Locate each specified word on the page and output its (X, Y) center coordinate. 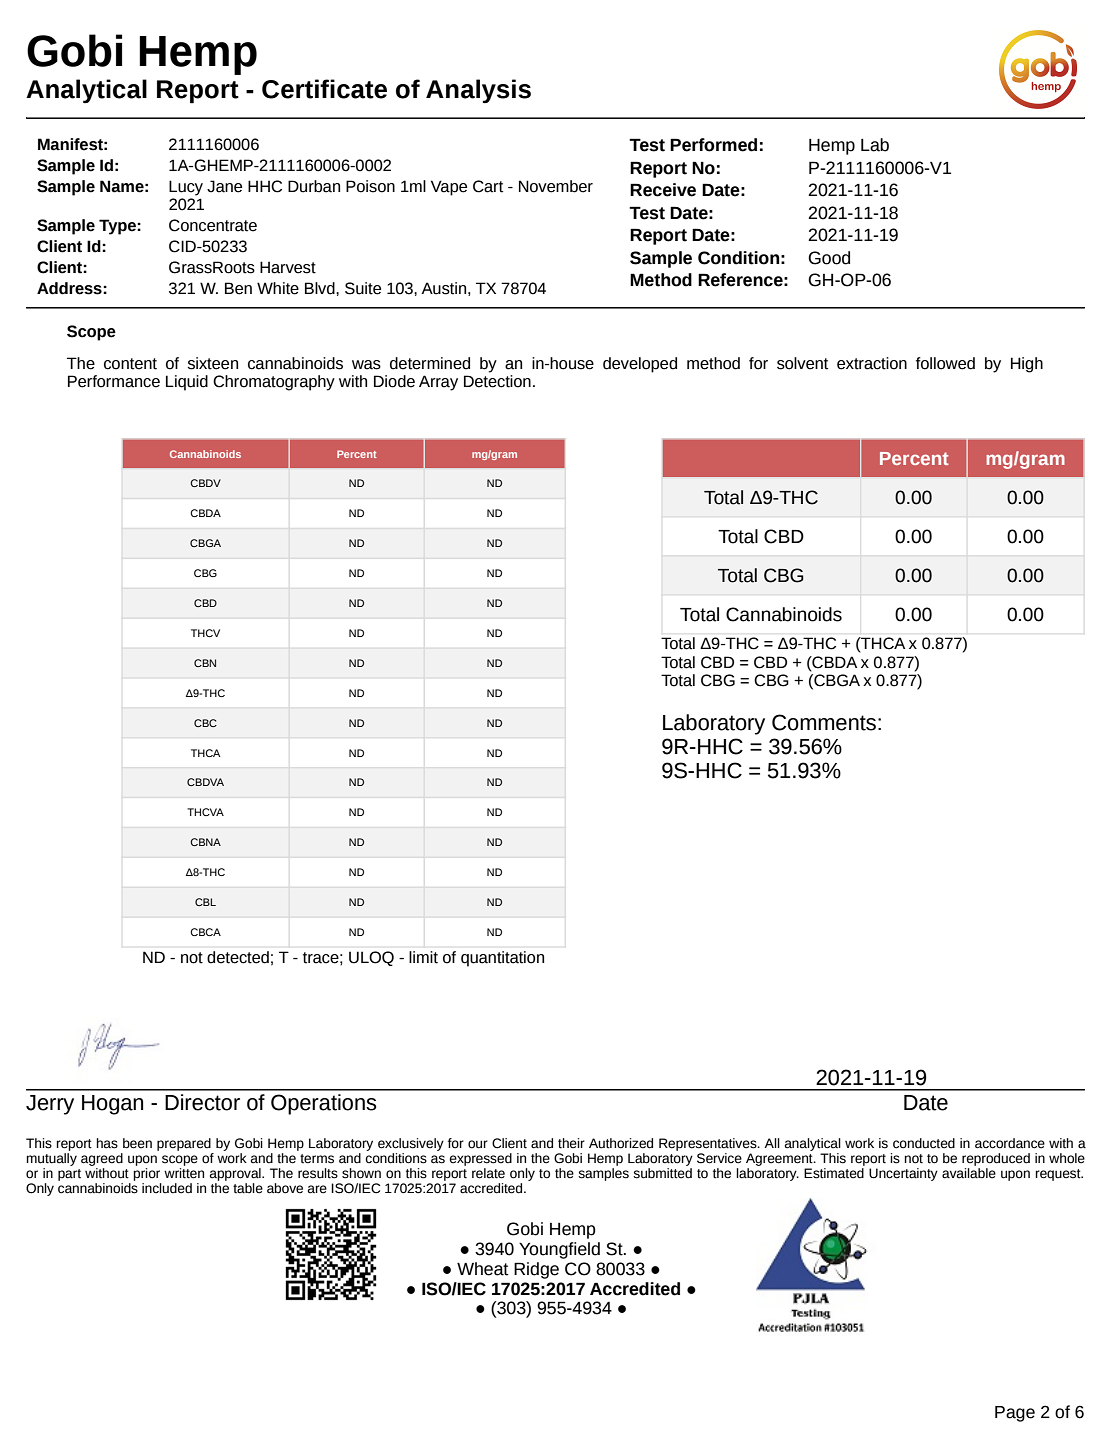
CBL (205, 902)
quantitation (502, 959)
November (556, 186)
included (167, 1188)
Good (829, 258)
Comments (824, 722)
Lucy (186, 188)
